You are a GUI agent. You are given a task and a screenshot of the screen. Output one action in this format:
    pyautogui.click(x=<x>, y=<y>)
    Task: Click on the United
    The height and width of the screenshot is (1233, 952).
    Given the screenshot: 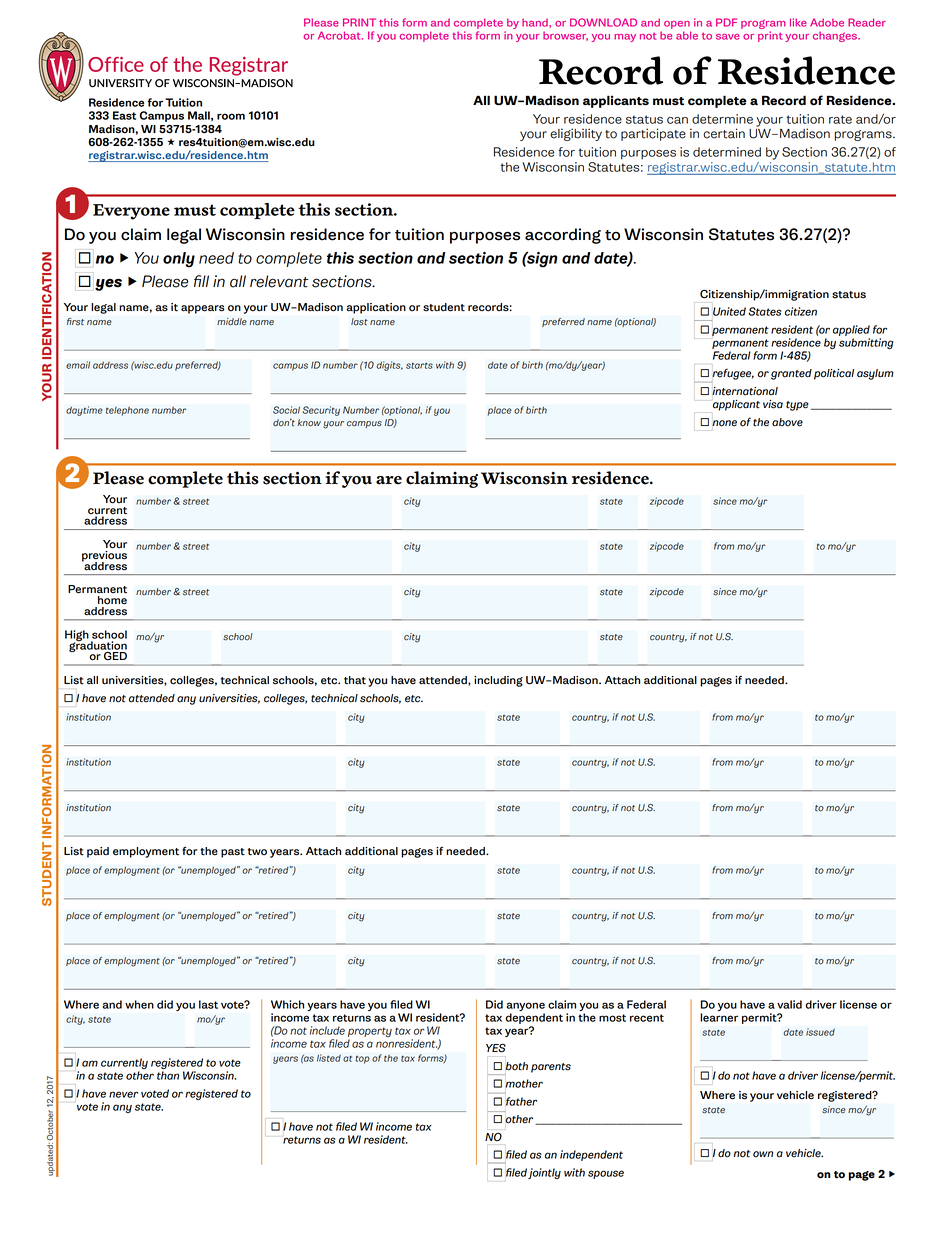 What is the action you would take?
    pyautogui.click(x=729, y=311)
